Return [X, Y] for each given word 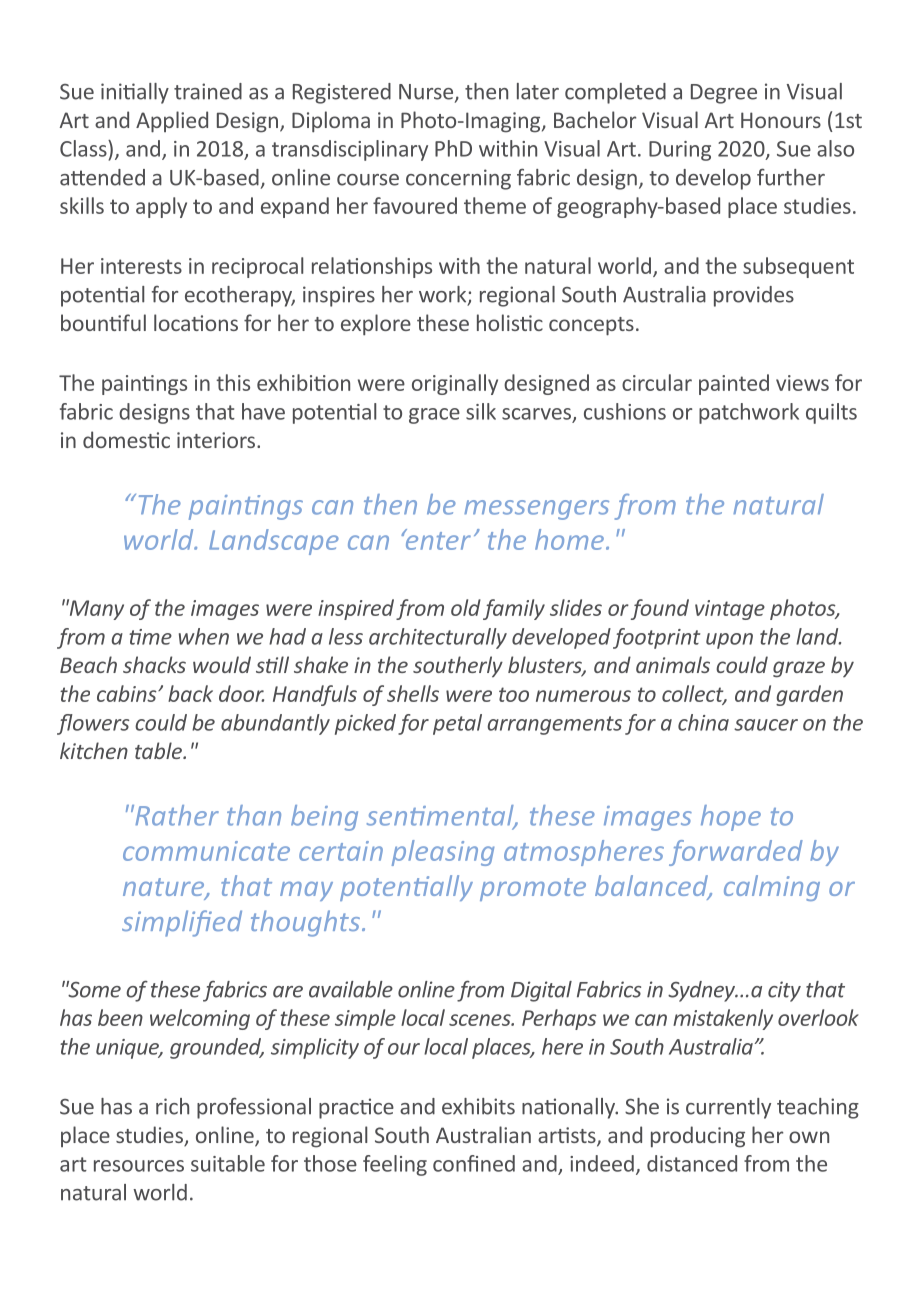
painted [734, 384]
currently [728, 1108]
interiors [217, 440]
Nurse [427, 93]
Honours [781, 120]
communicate [206, 851]
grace [434, 416]
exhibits [478, 1106]
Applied [172, 122]
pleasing [443, 853]
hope [731, 818]
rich [172, 1106]
